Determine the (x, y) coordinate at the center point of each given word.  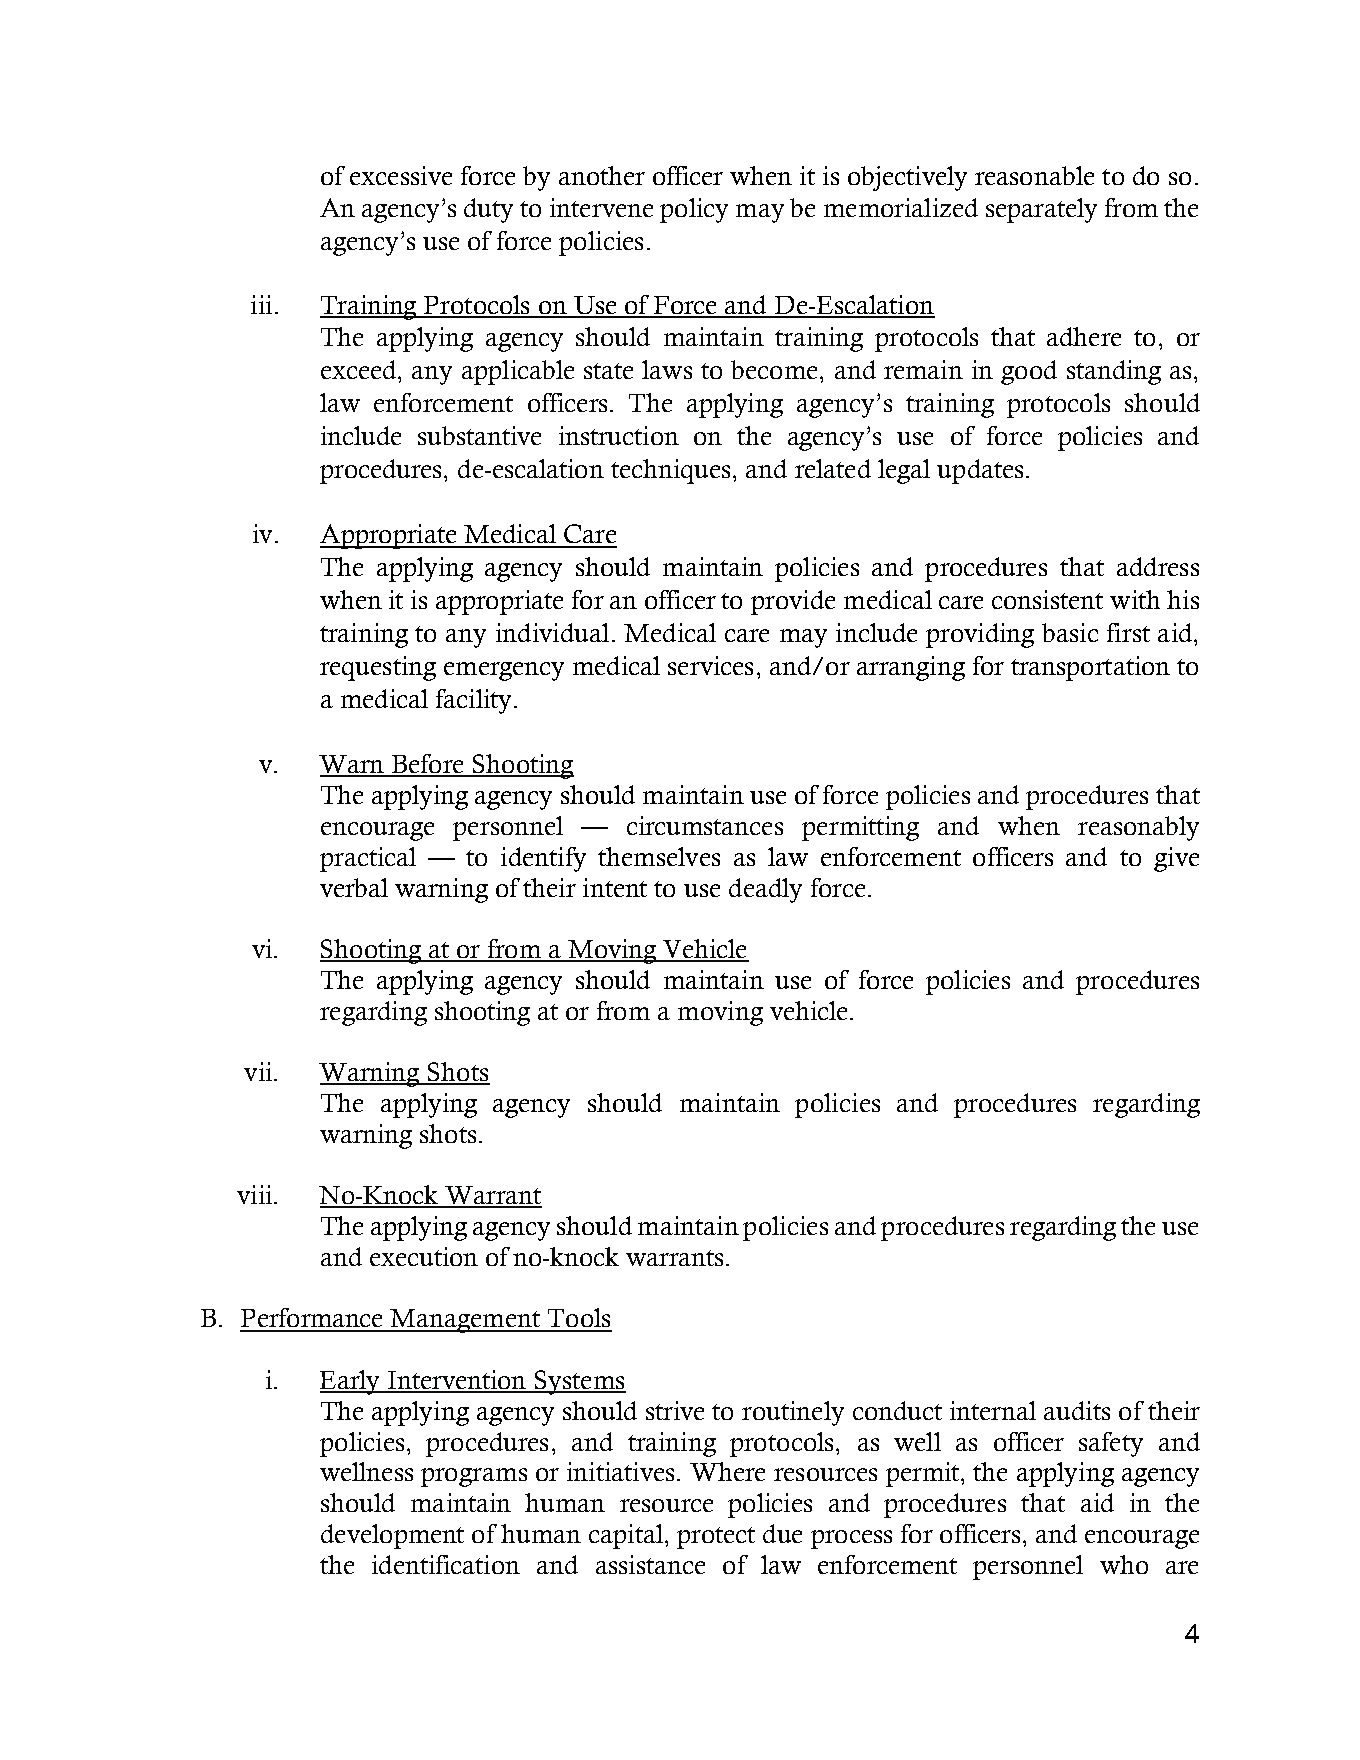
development (392, 1536)
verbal (354, 887)
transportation (1090, 668)
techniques (670, 471)
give (1176, 859)
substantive (479, 435)
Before (428, 765)
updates (980, 471)
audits (1077, 1410)
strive (675, 1410)
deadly (765, 890)
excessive (401, 175)
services (710, 665)
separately (1041, 210)
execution (424, 1256)
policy (694, 210)
